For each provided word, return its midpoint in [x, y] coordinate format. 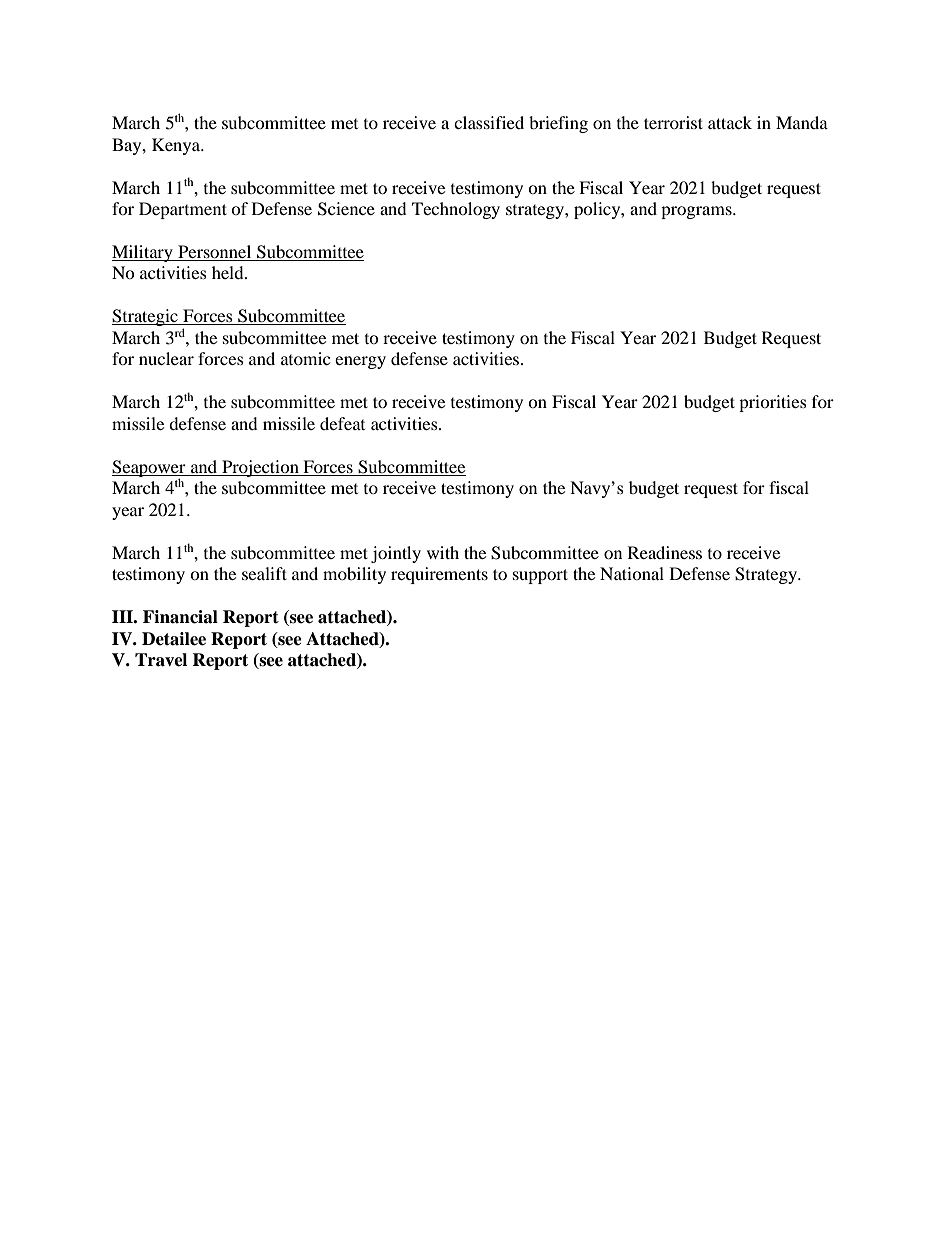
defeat [342, 423]
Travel [161, 660]
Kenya [177, 146]
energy [360, 362]
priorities [773, 403]
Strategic [146, 317]
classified [489, 122]
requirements [439, 575]
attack [730, 122]
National [632, 573]
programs [697, 212]
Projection [260, 468]
